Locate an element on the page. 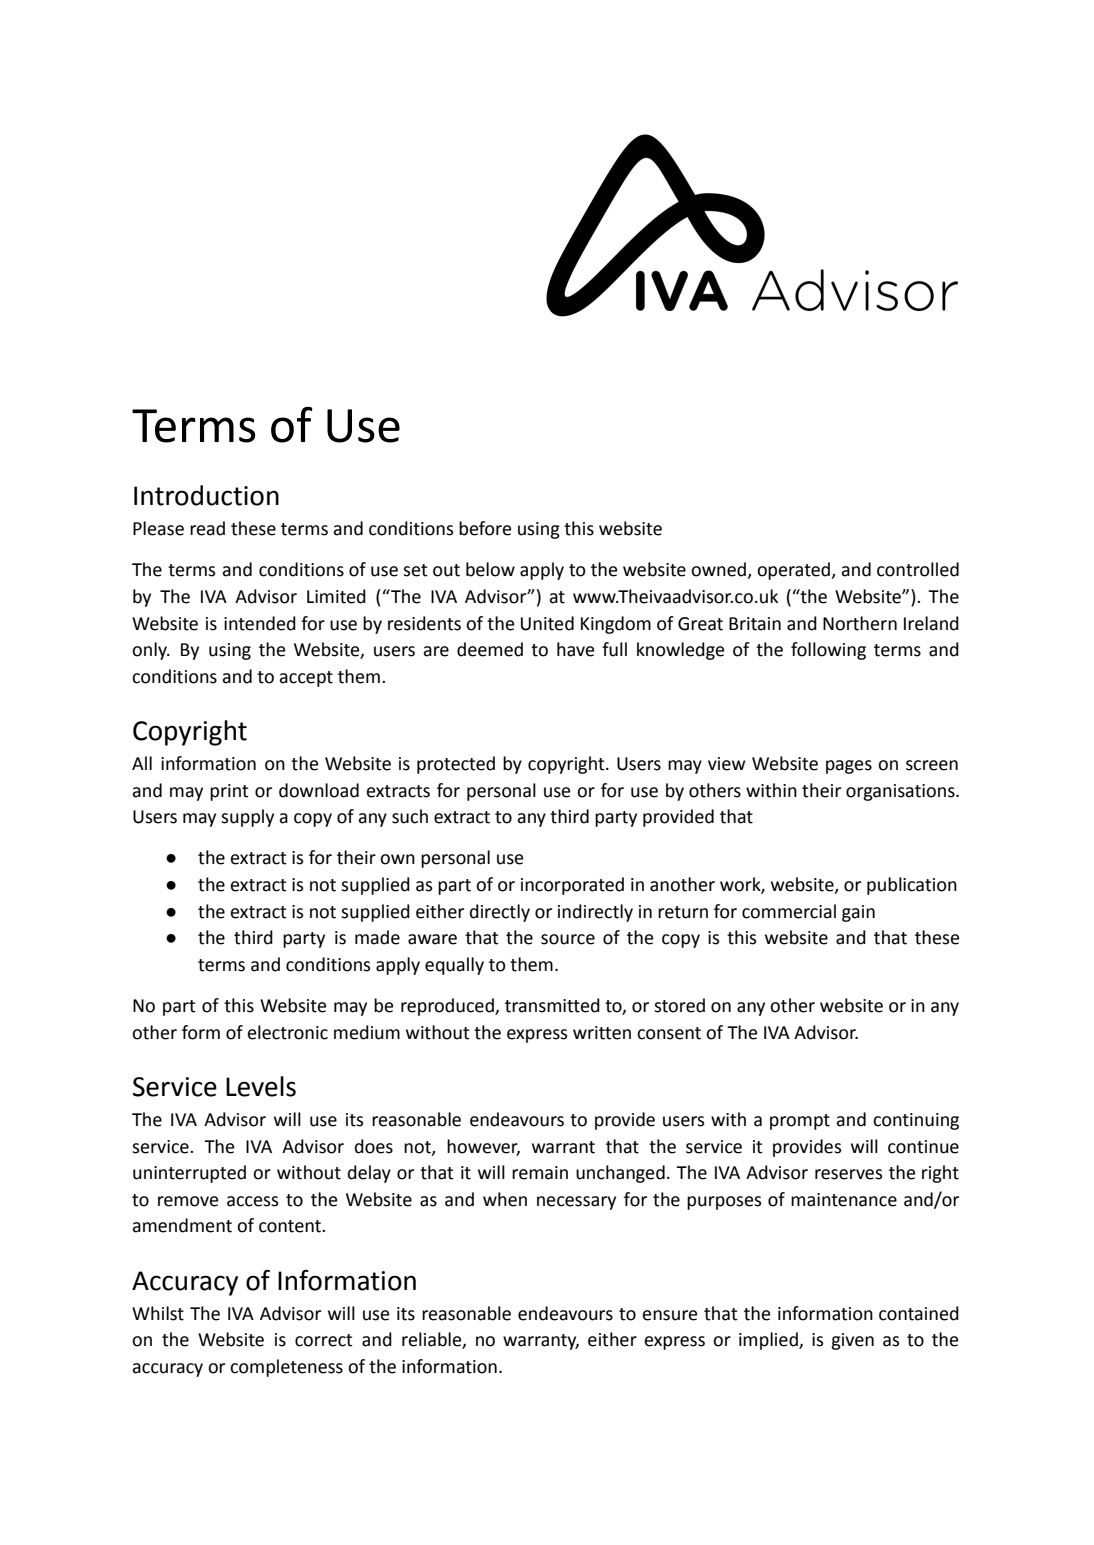  read is located at coordinates (207, 528).
